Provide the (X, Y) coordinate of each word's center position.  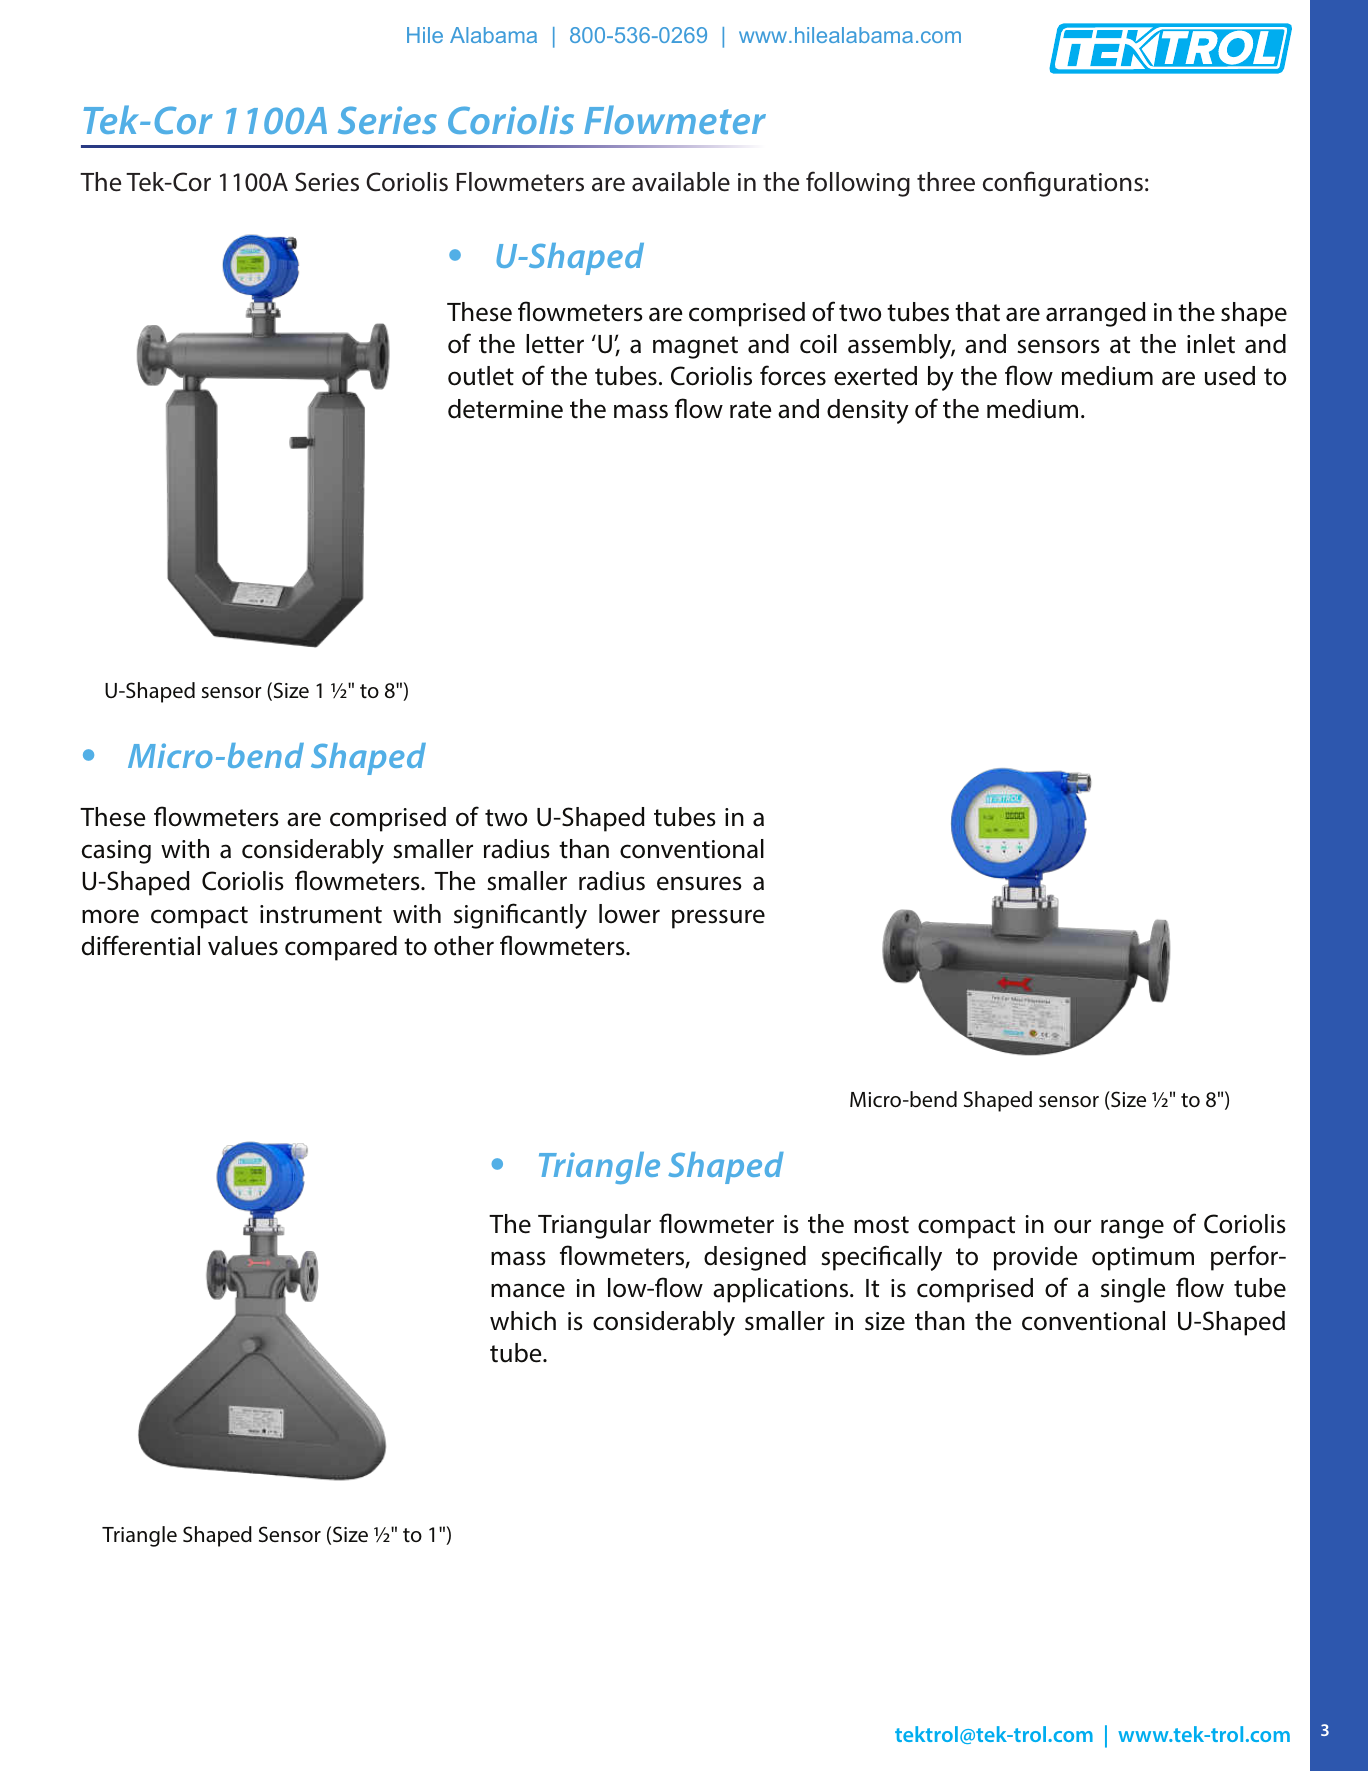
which (523, 1321)
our (1072, 1226)
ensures (699, 883)
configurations (1063, 184)
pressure (718, 919)
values (243, 946)
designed (755, 1258)
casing (116, 852)
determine (505, 409)
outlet (481, 376)
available (681, 182)
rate (750, 410)
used (1230, 376)
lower (629, 914)
